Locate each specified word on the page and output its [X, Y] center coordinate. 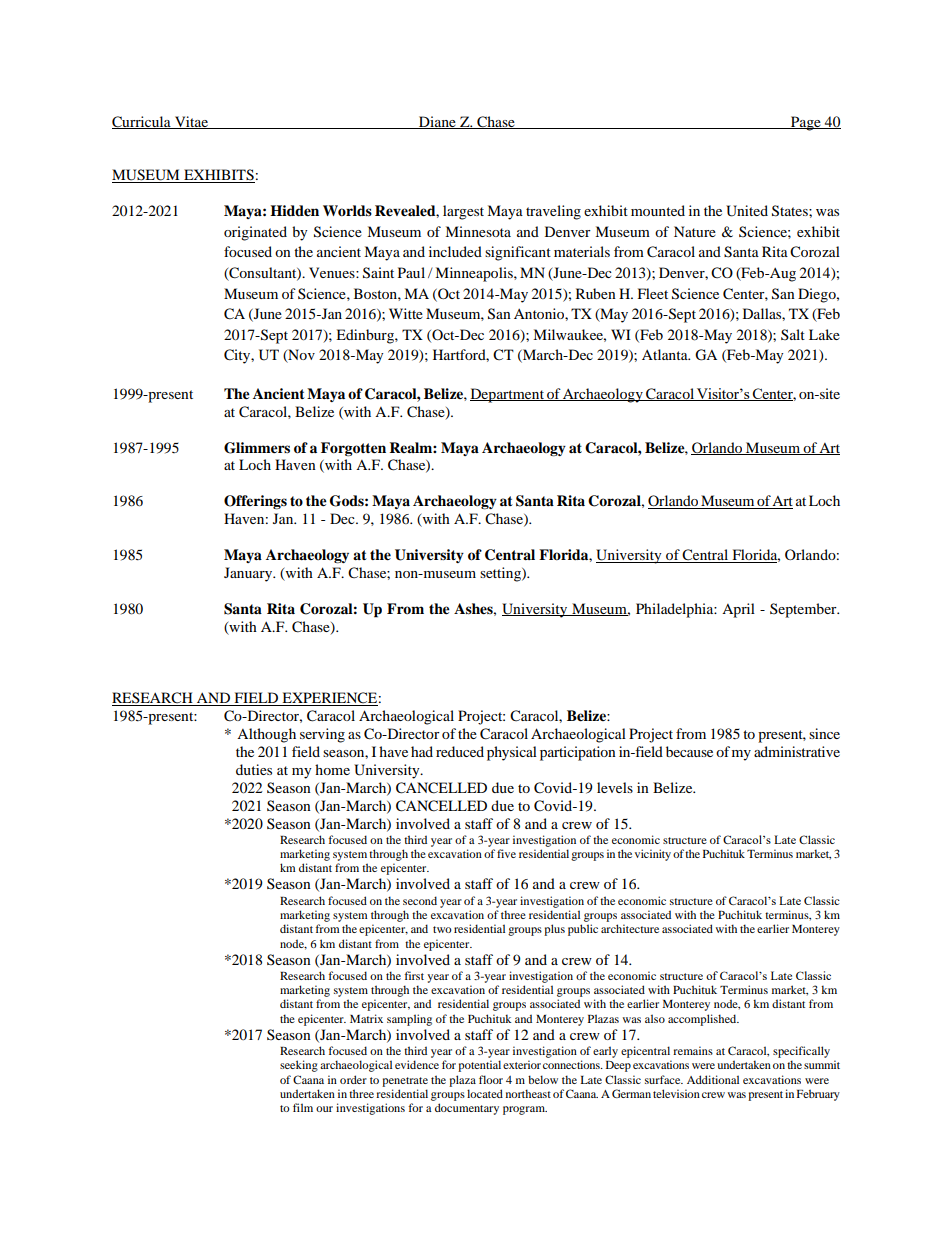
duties [254, 769]
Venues [333, 272]
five [506, 853]
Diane [437, 122]
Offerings [255, 502]
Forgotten [353, 449]
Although [266, 735]
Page [806, 123]
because [689, 751]
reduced [460, 751]
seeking [299, 1066]
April [738, 610]
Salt [793, 334]
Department [508, 395]
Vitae [191, 122]
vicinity [653, 855]
